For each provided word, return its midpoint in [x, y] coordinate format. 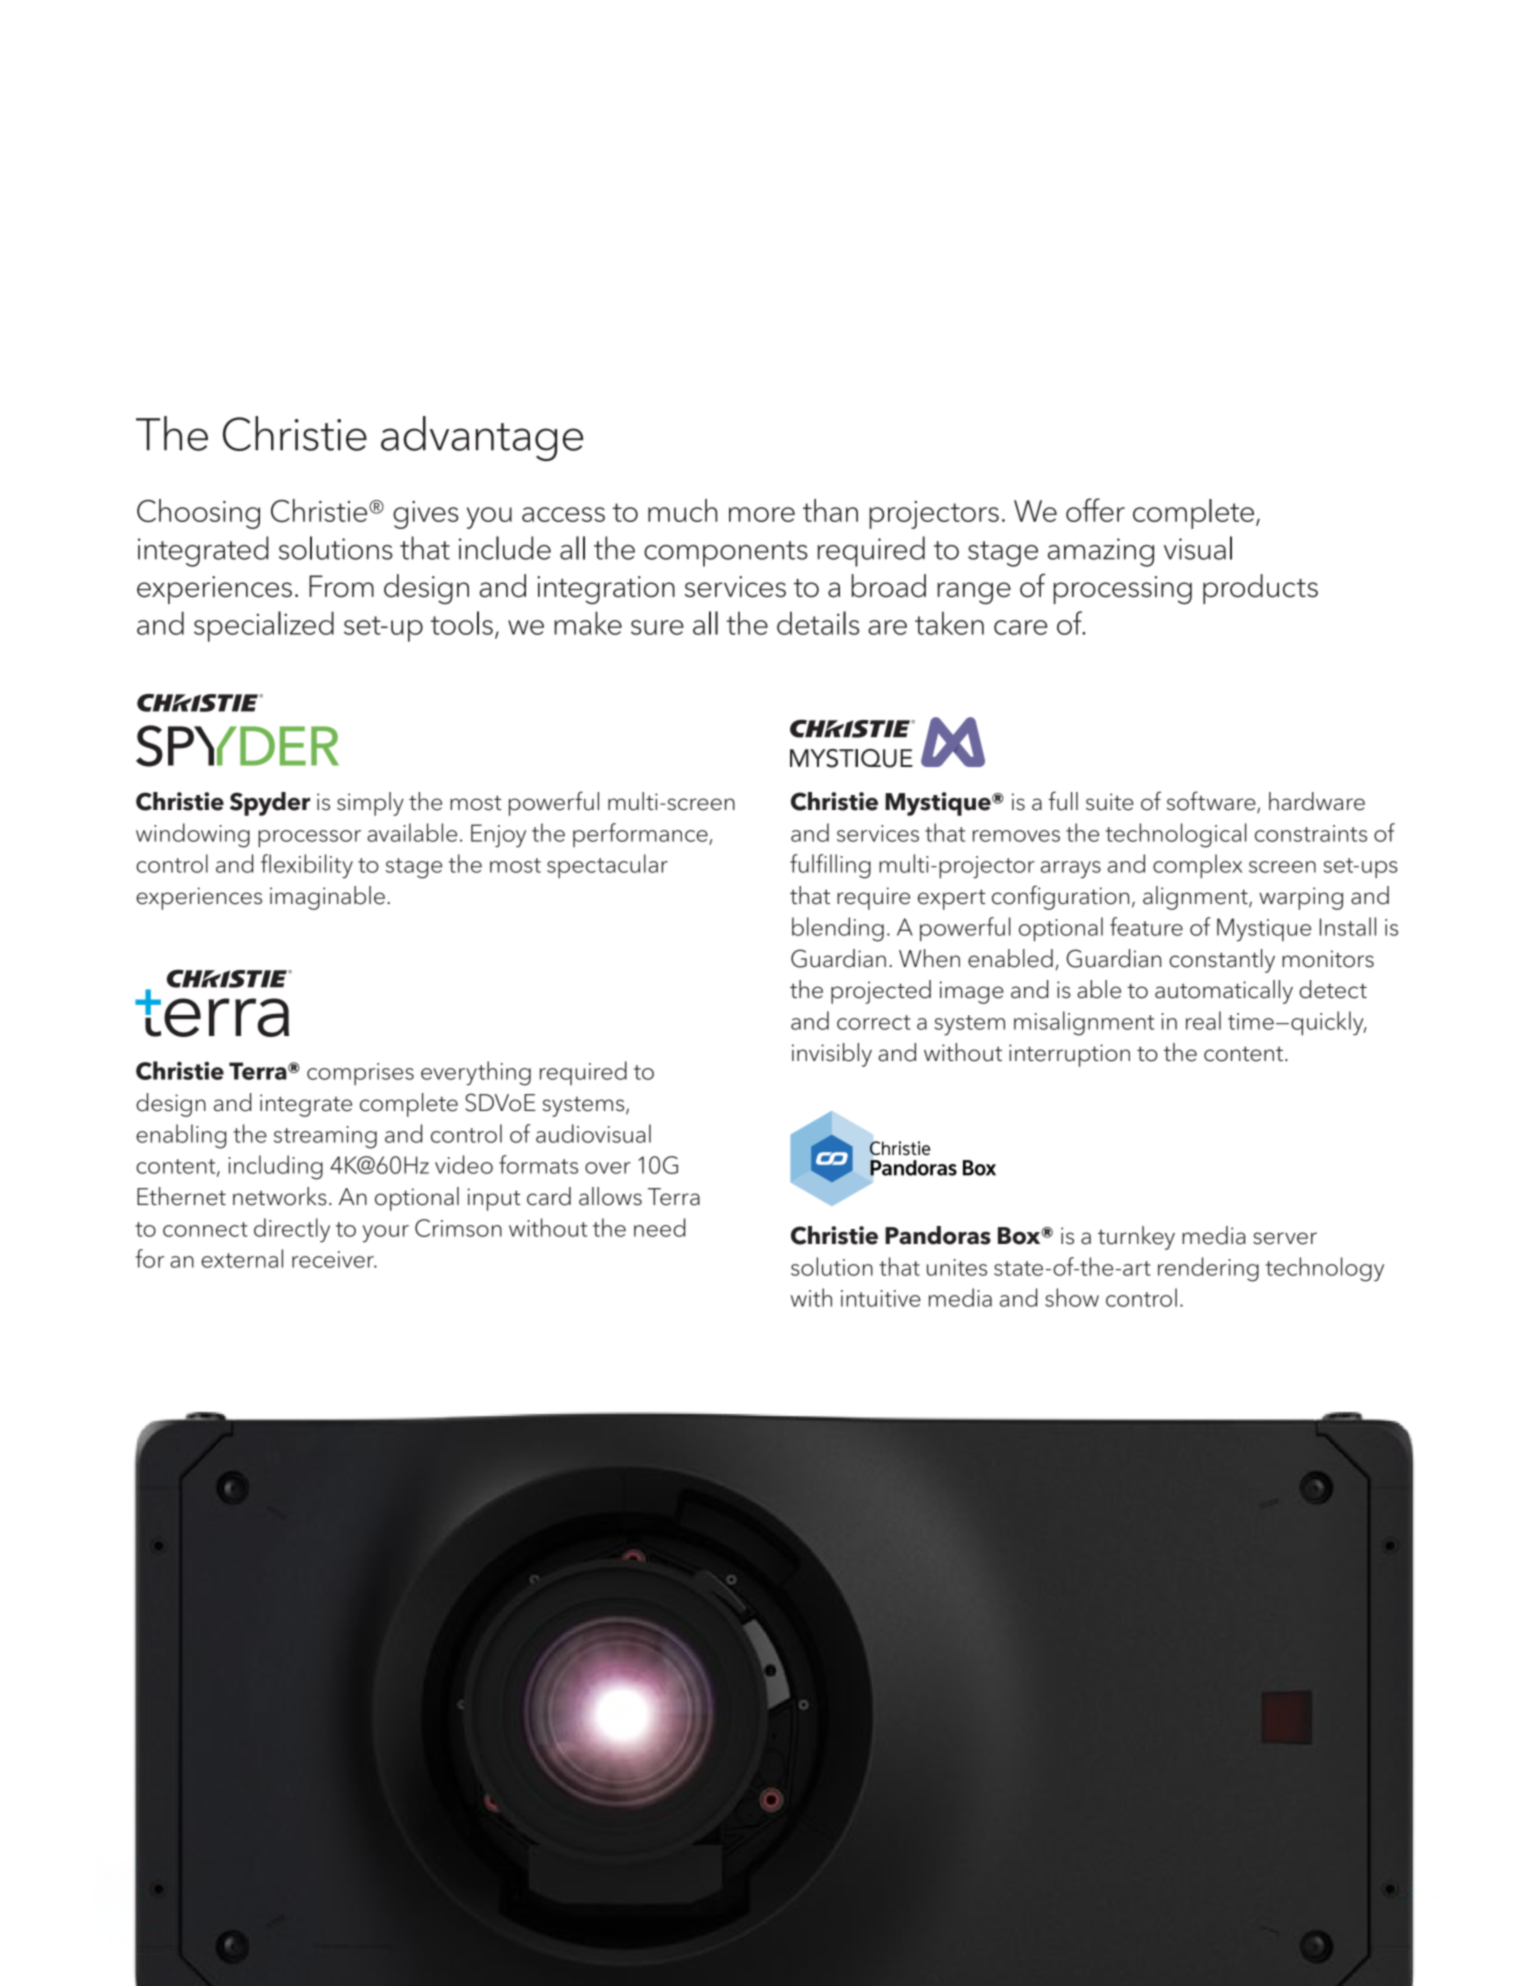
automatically [1224, 992]
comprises [360, 1074]
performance [641, 835]
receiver [334, 1259]
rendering [1208, 1269]
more [762, 514]
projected [881, 992]
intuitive [881, 1298]
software [1212, 802]
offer [1095, 510]
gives [425, 515]
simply [370, 804]
